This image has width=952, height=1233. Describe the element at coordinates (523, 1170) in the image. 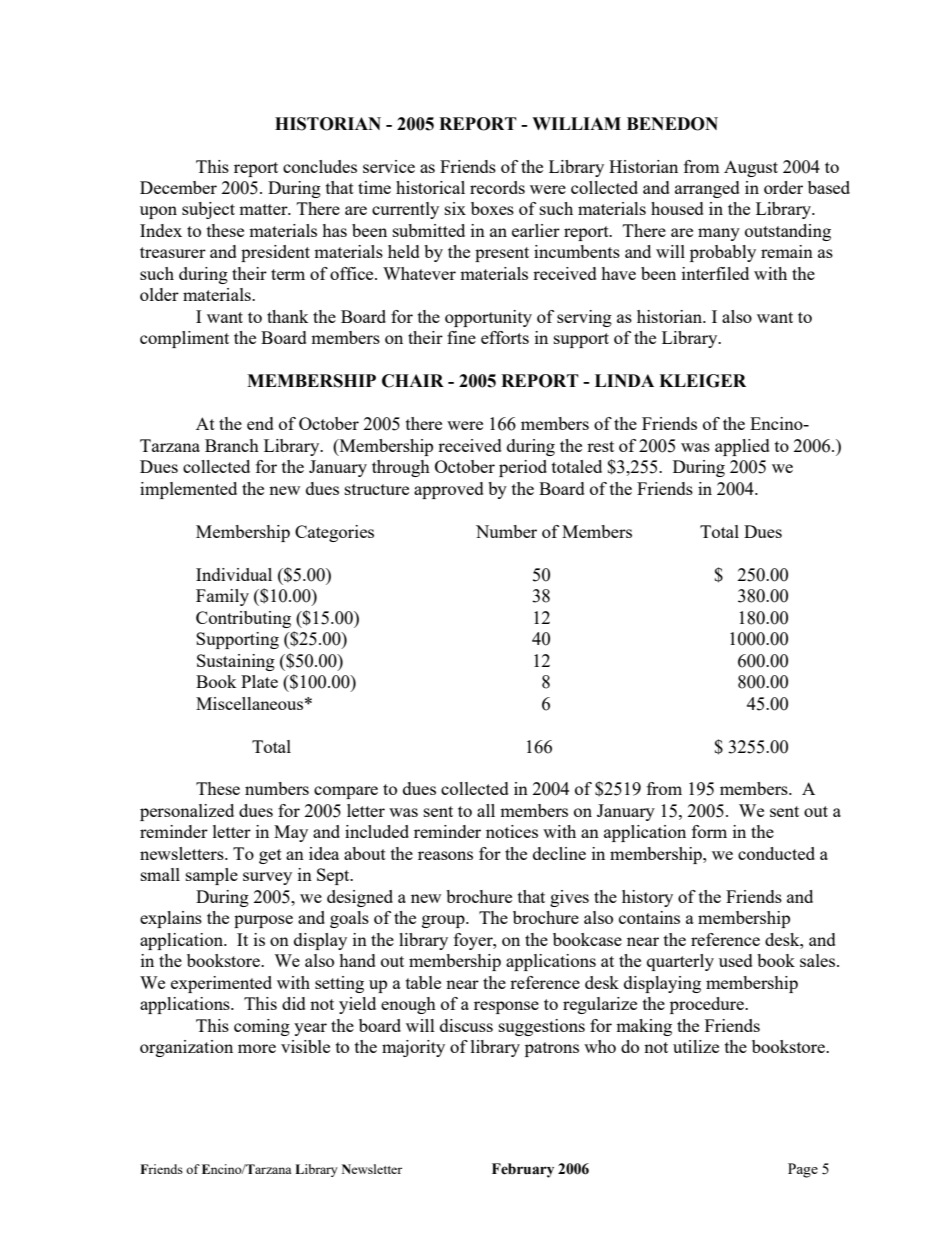

I see `February` at that location.
